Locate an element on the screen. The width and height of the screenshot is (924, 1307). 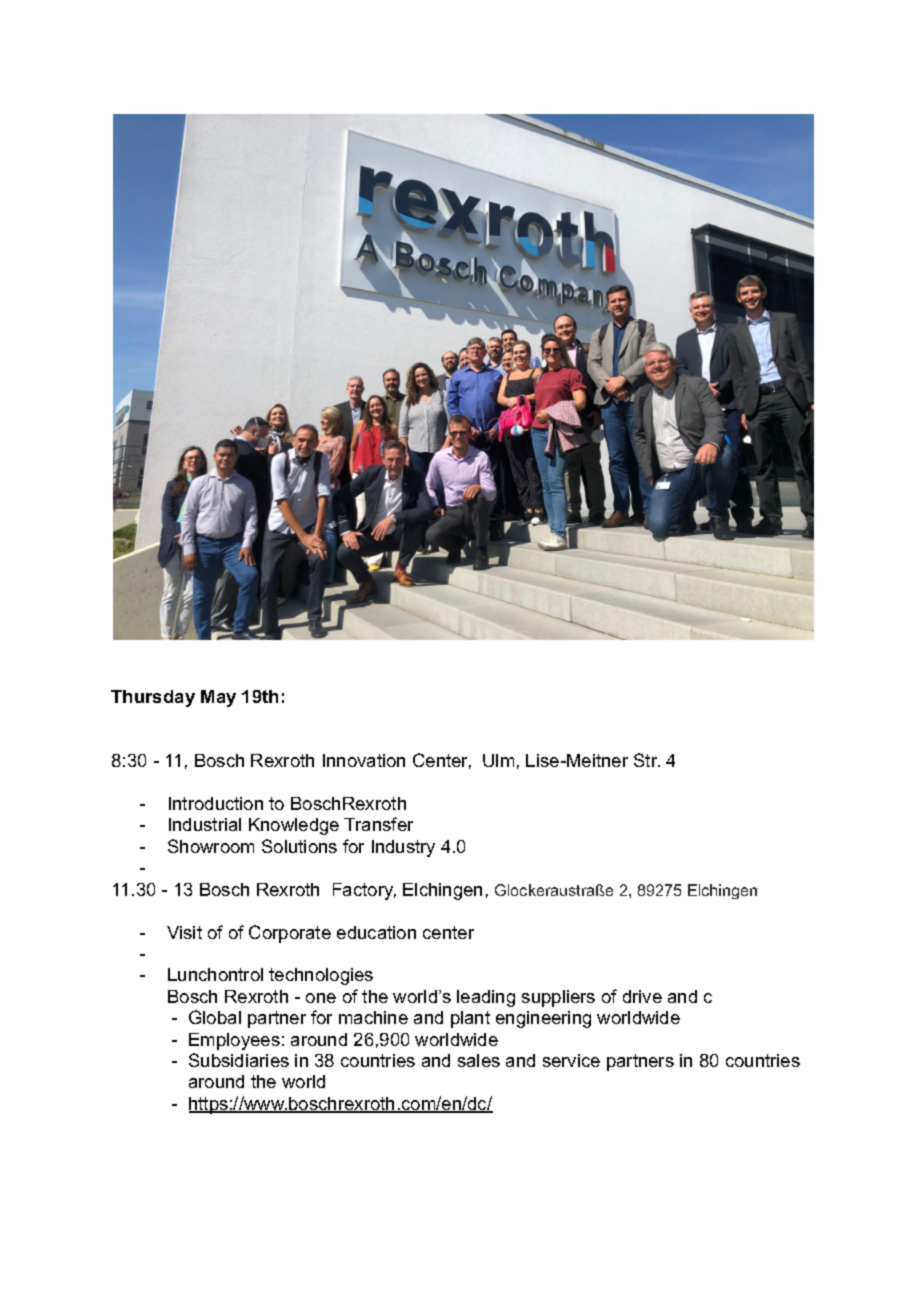
Industry is located at coordinates (403, 848).
